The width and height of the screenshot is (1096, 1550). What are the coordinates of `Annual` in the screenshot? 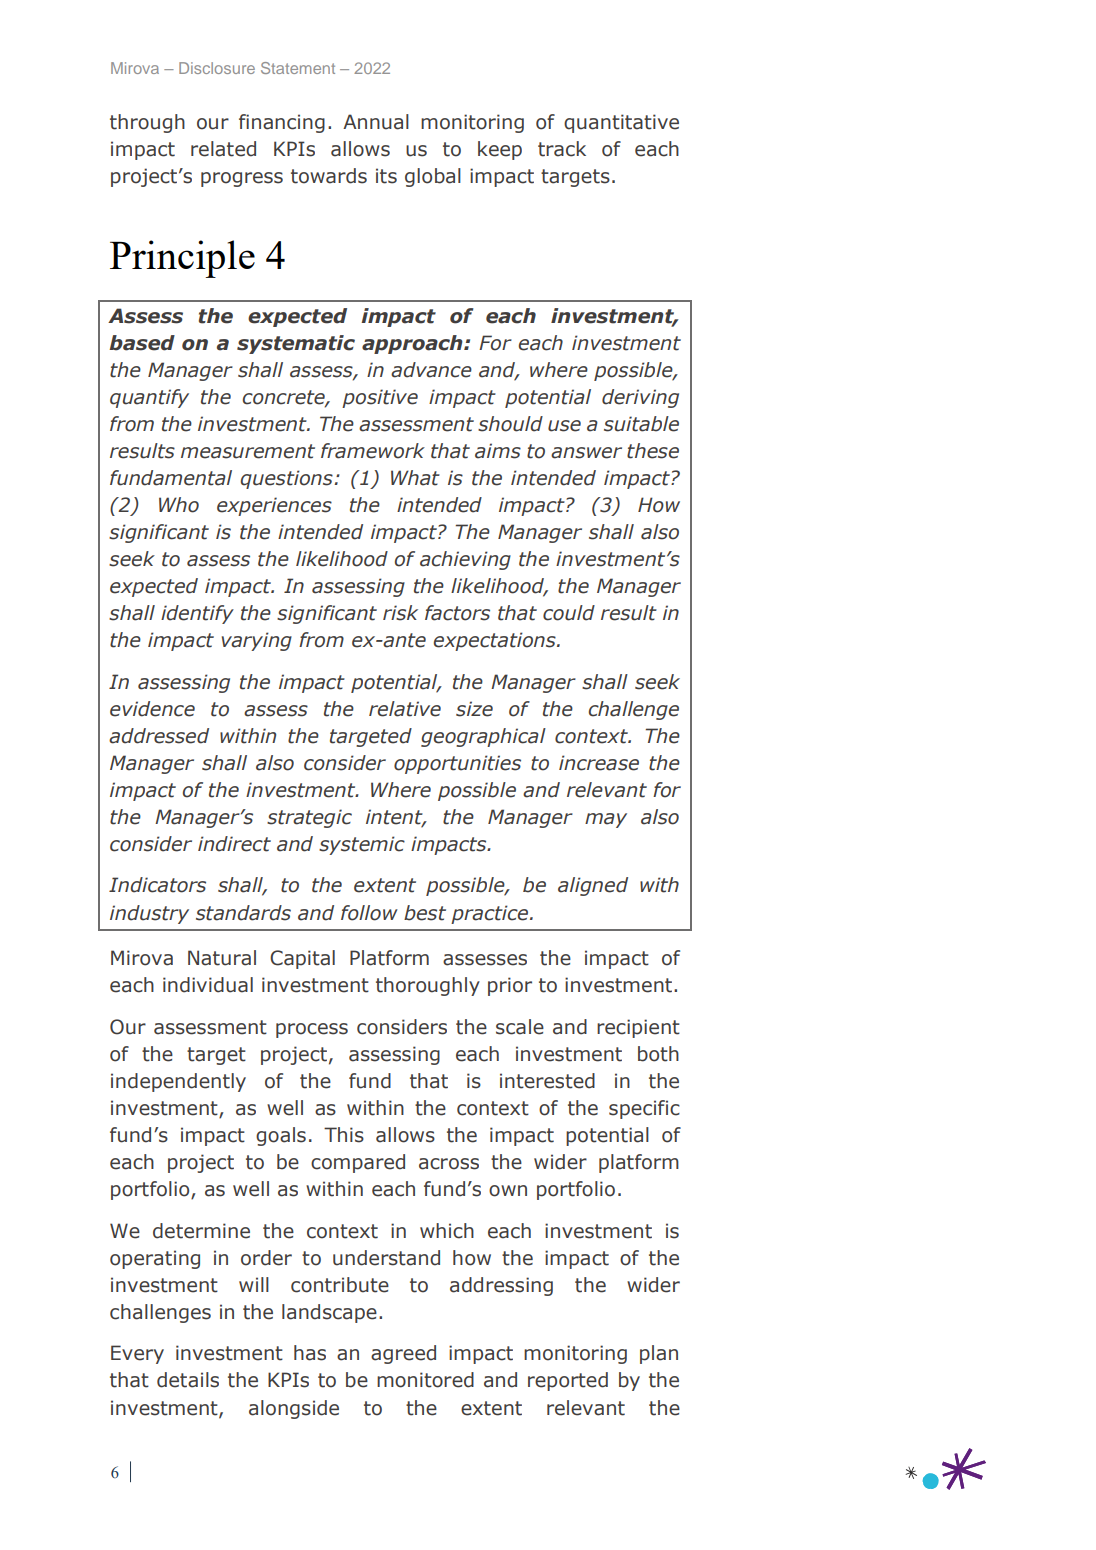 It's located at (376, 122).
